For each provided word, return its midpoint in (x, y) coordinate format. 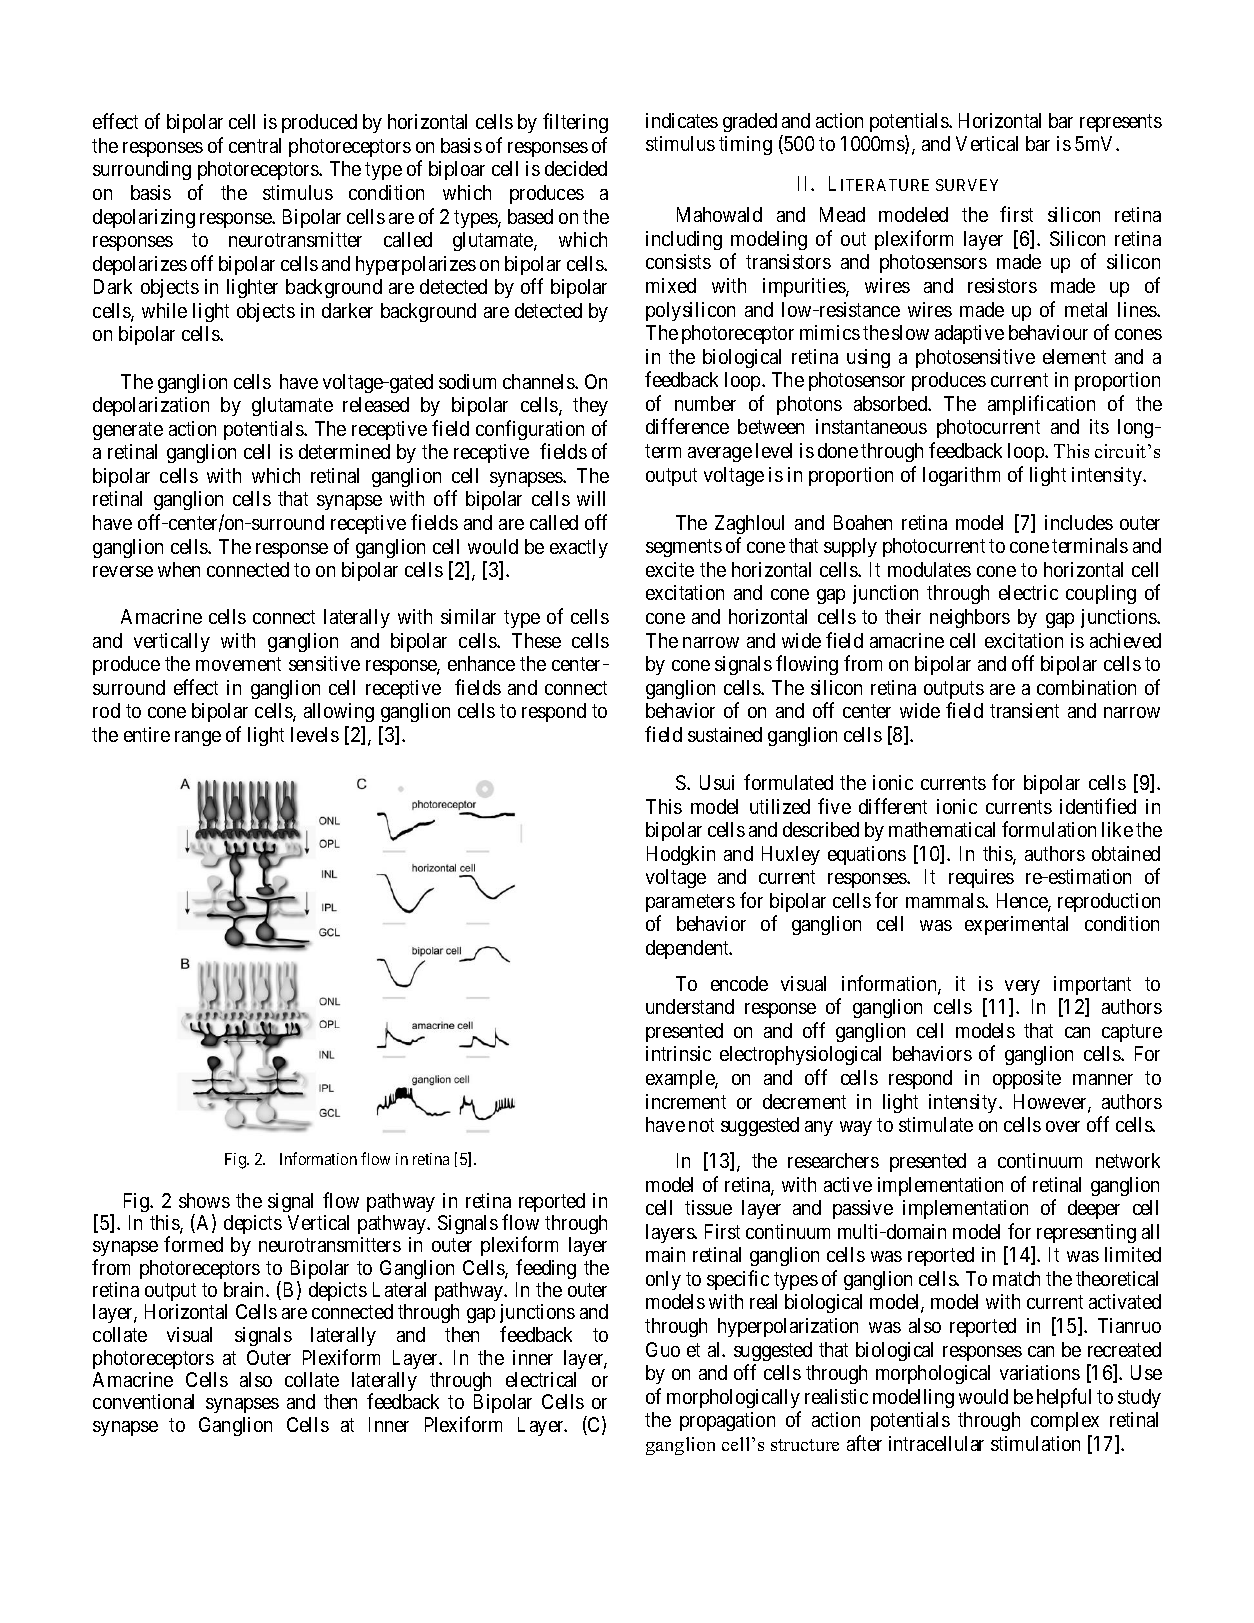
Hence (1023, 902)
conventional (143, 1401)
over (1063, 1126)
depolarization (151, 406)
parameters (690, 903)
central (255, 145)
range (198, 738)
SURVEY (967, 185)
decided (576, 168)
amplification (1041, 405)
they (590, 406)
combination (1086, 687)
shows (204, 1200)
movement (238, 664)
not (701, 1125)
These (536, 640)
